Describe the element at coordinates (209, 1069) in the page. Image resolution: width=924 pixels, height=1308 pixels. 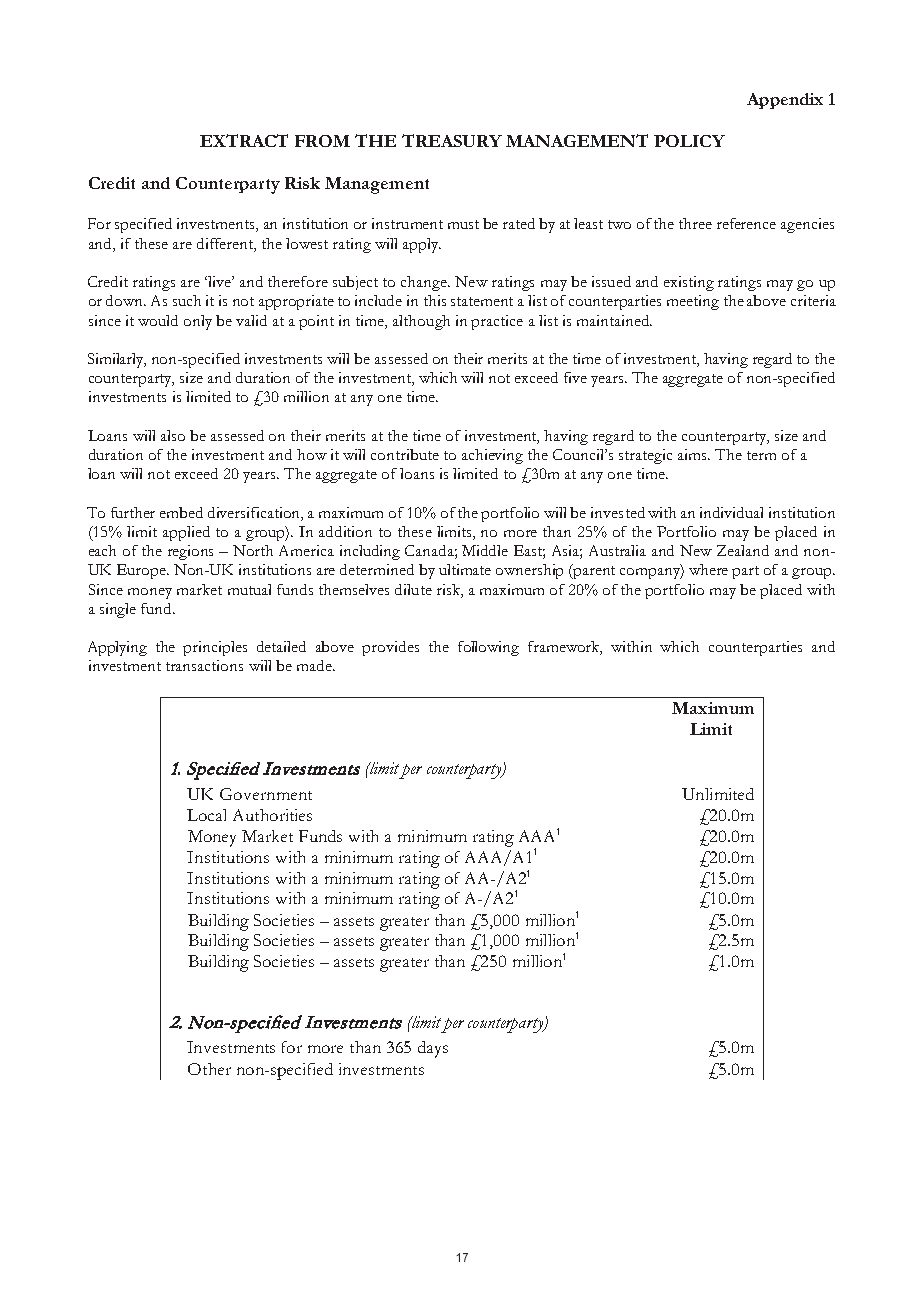
I see `Other` at that location.
